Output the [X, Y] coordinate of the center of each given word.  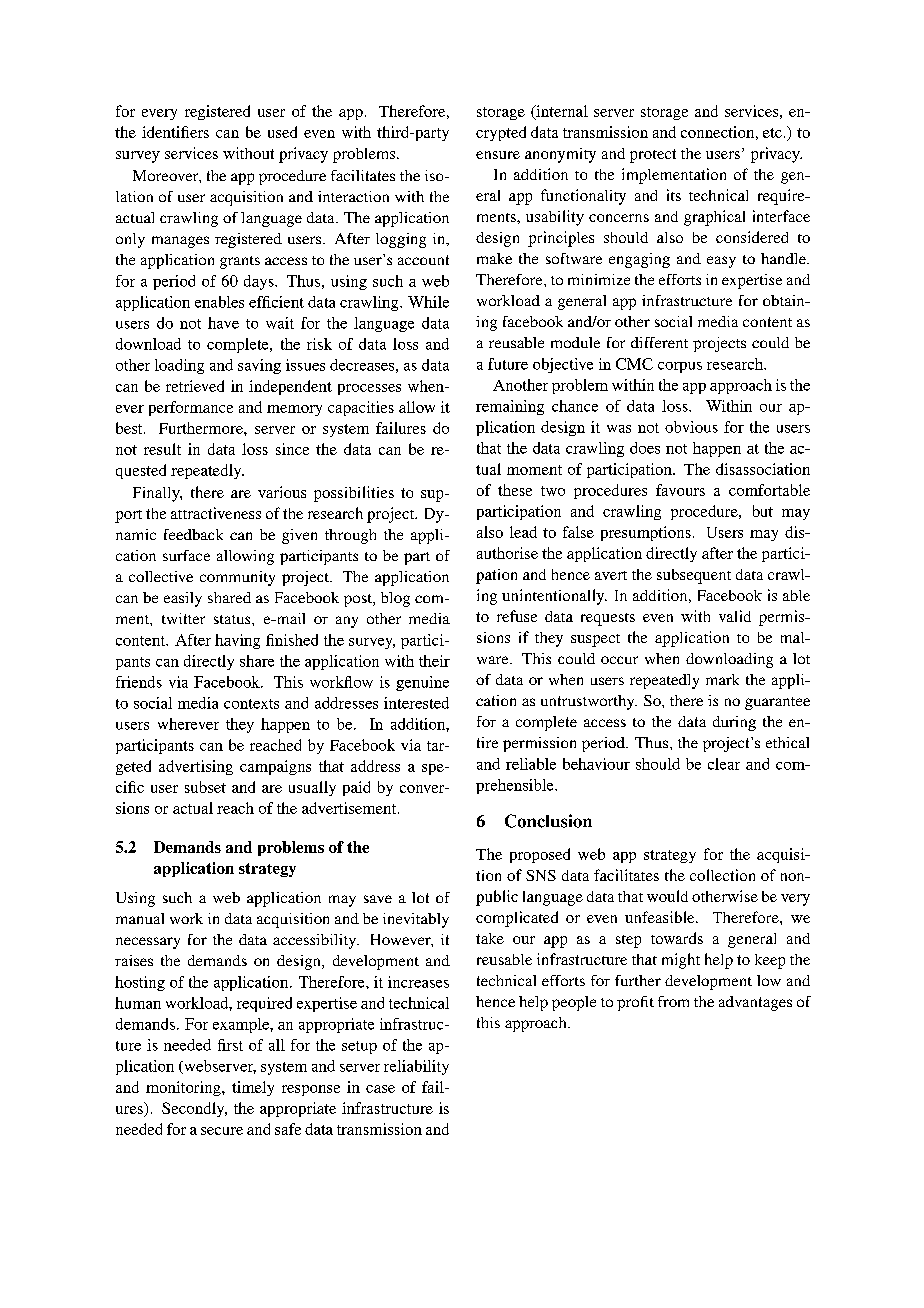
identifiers [175, 132]
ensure [498, 155]
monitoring [184, 1088]
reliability [416, 1067]
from [673, 1001]
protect [653, 156]
